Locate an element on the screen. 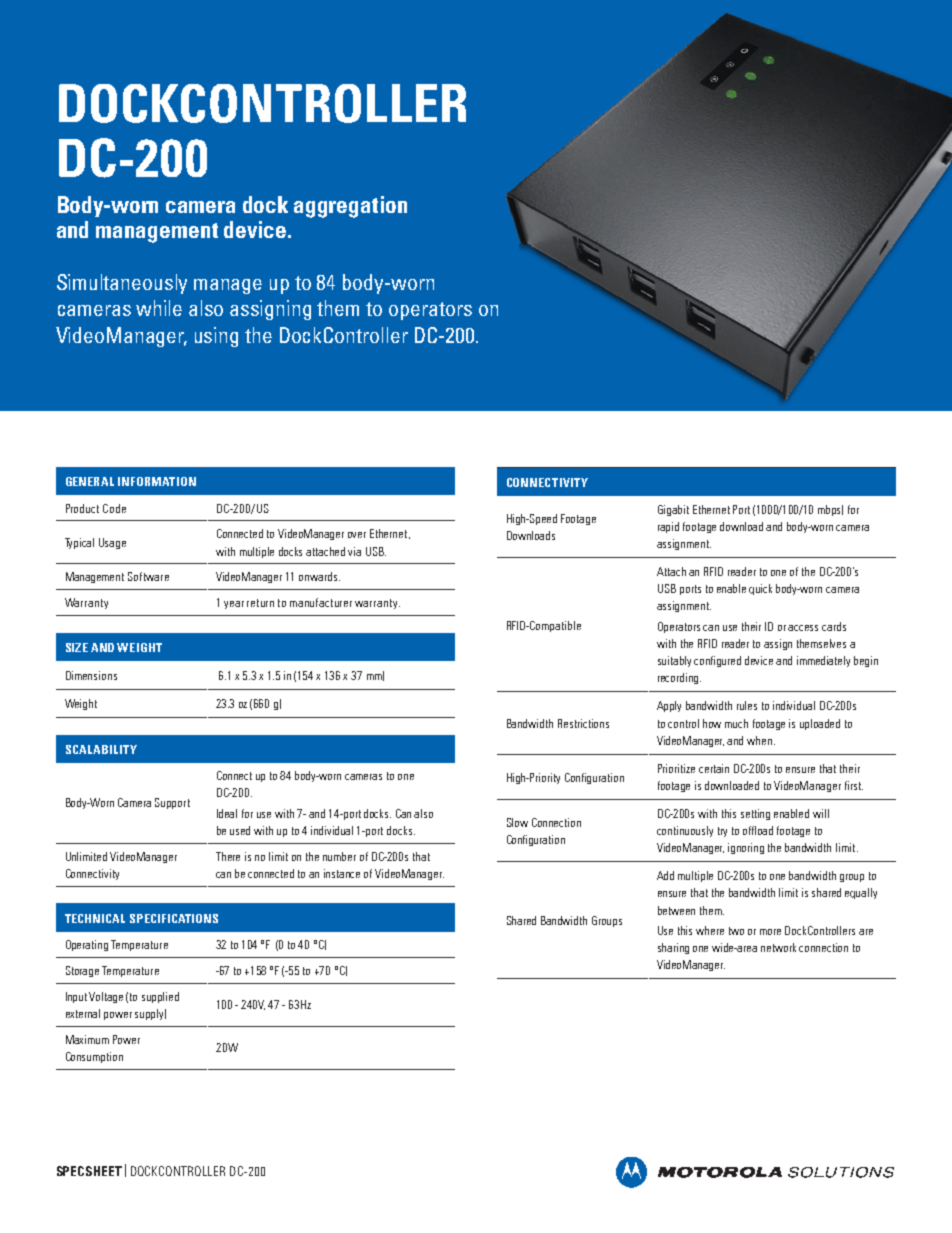 Image resolution: width=952 pixels, height=1233 pixels. using is located at coordinates (216, 337).
